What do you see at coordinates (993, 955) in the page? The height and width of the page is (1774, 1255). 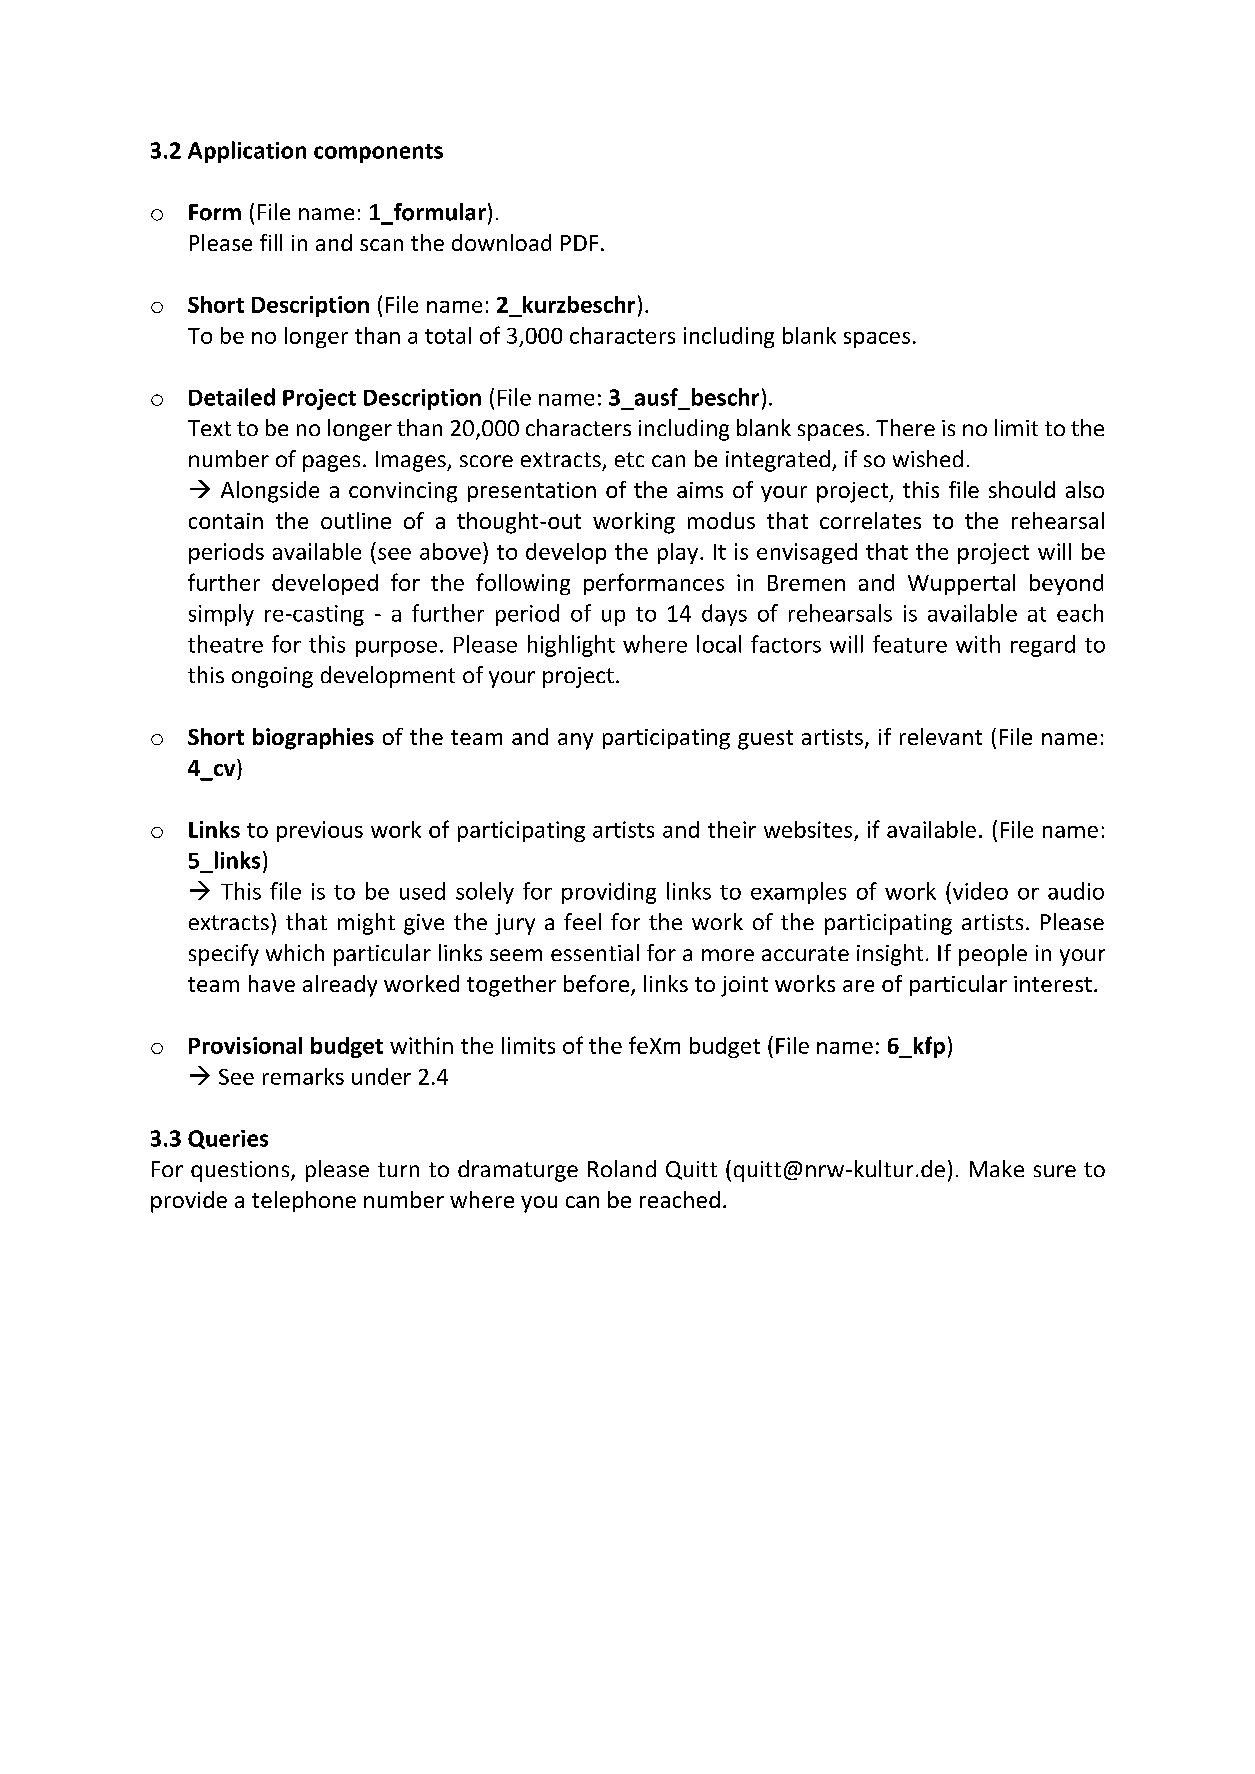 I see `people` at bounding box center [993, 955].
